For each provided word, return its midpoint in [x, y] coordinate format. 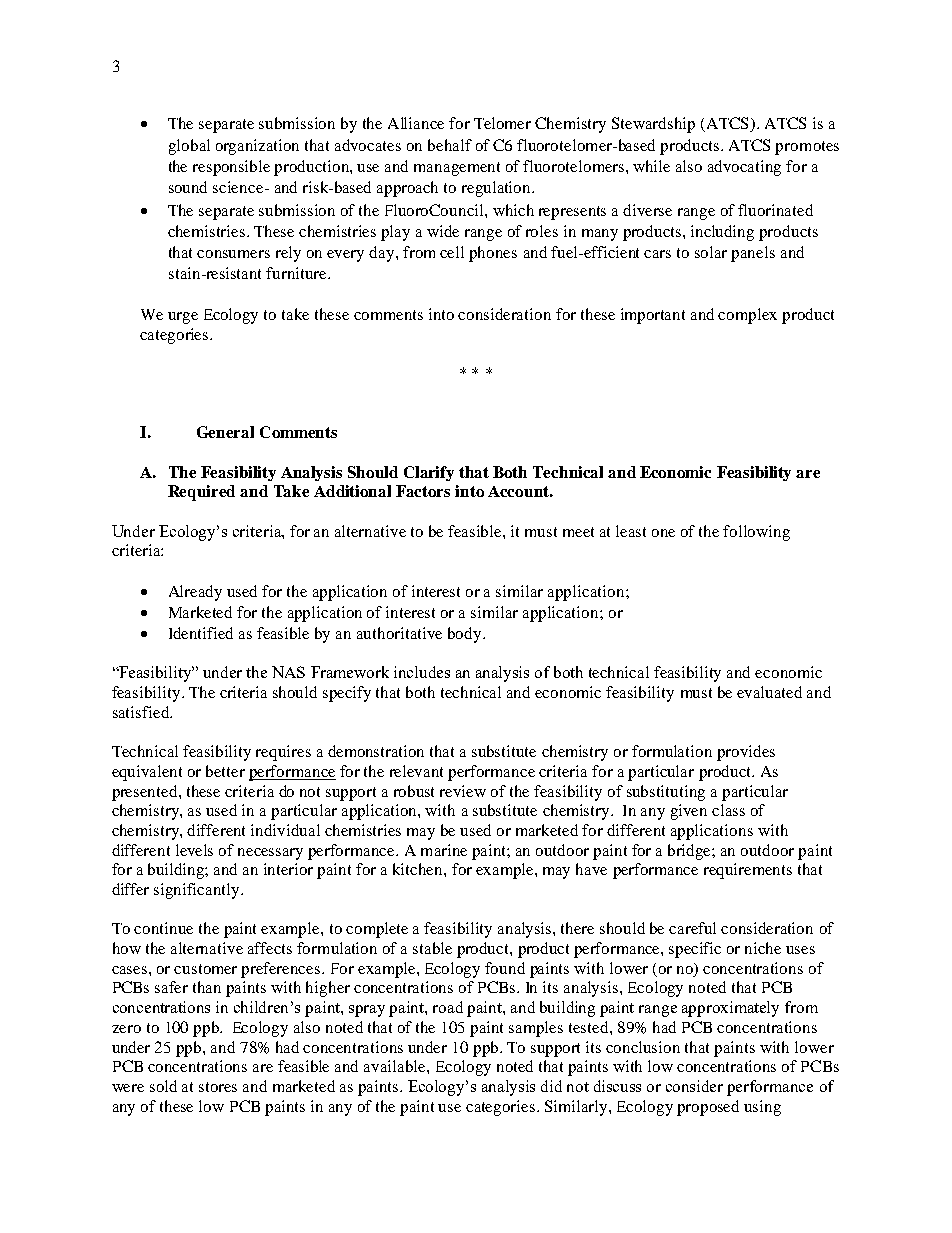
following [756, 533]
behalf [450, 145]
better [225, 771]
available [396, 1066]
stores [218, 1087]
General [225, 432]
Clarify [429, 473]
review [463, 791]
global [189, 147]
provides [746, 753]
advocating [744, 168]
